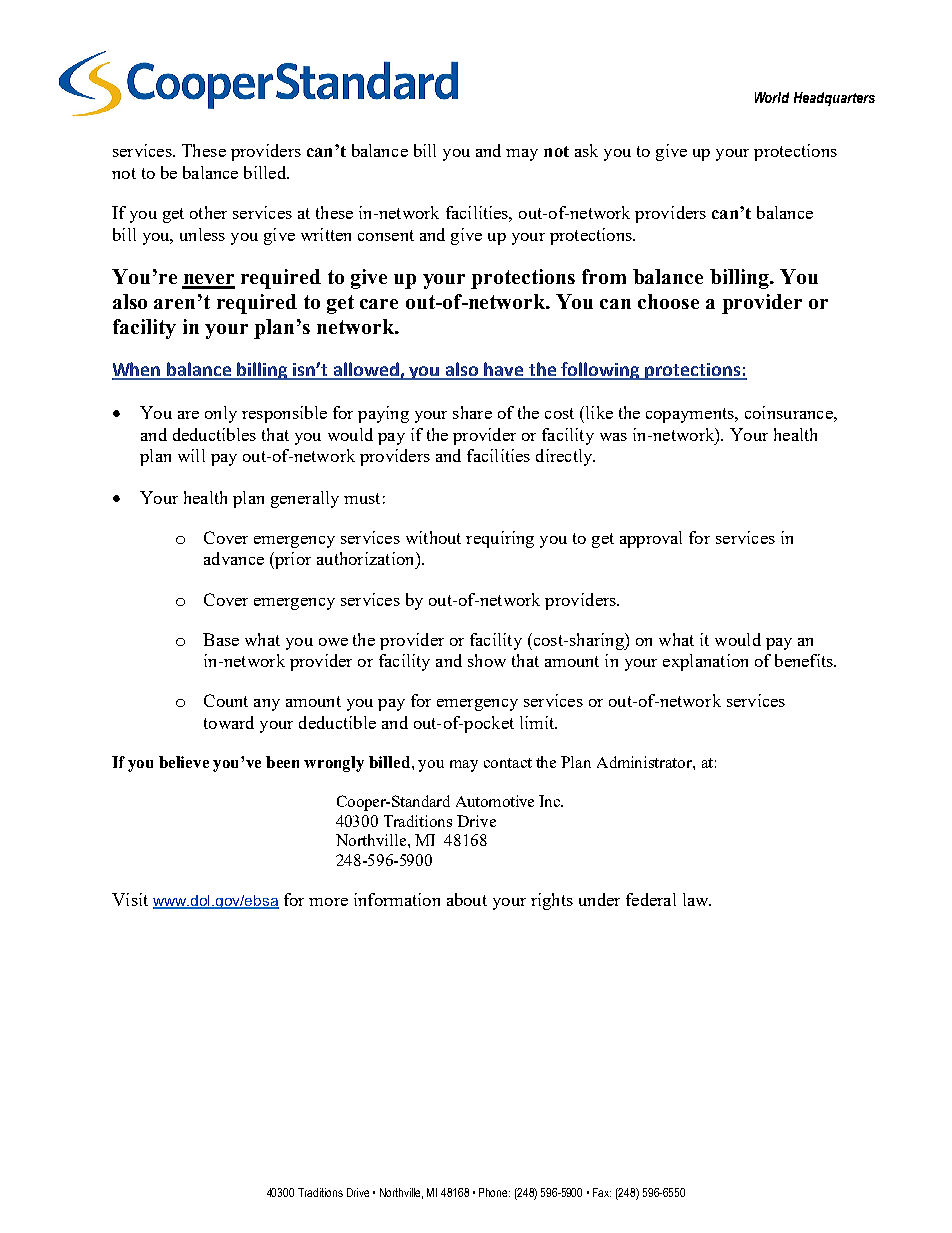 The image size is (952, 1233). What do you see at coordinates (208, 212) in the page?
I see `other` at bounding box center [208, 212].
